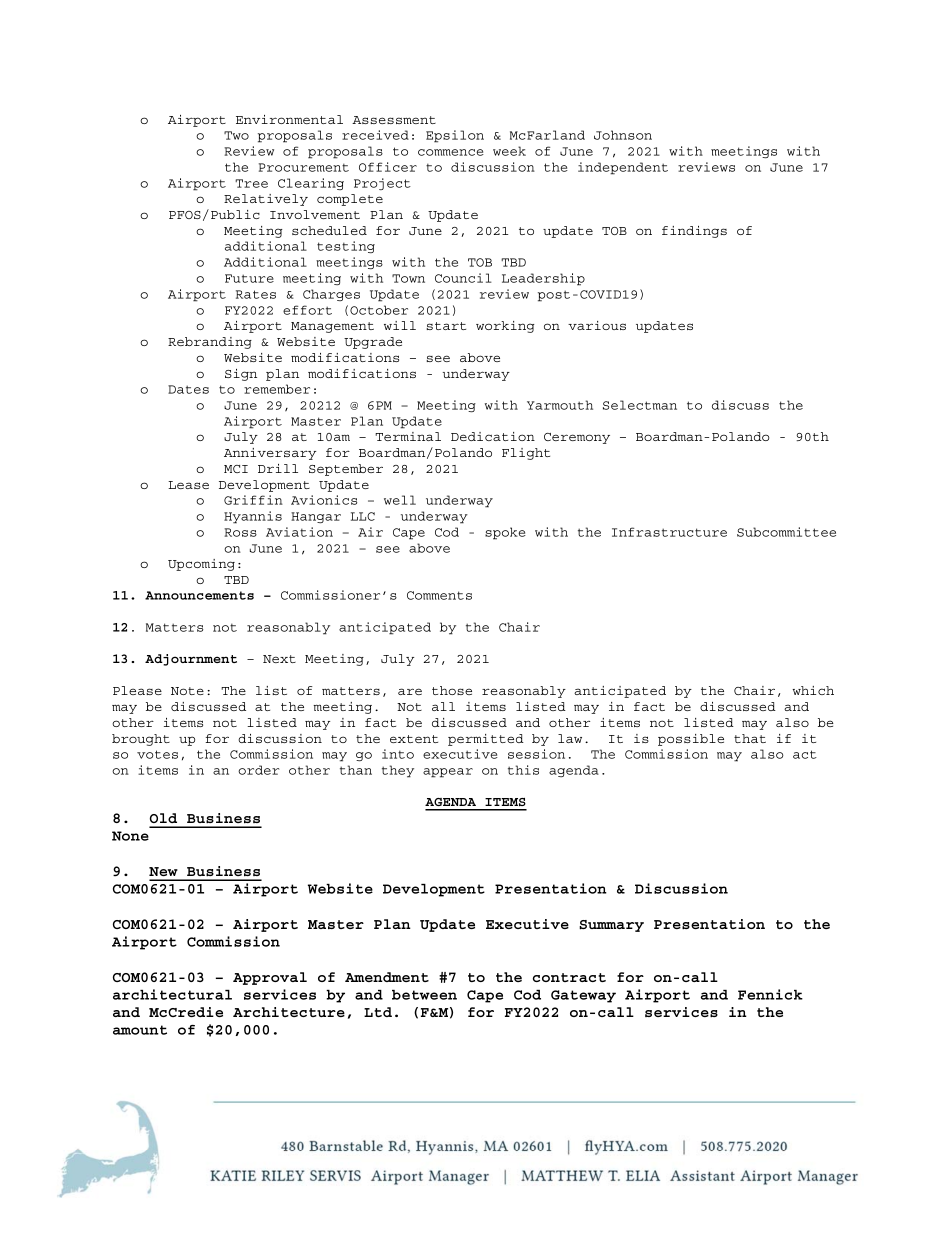 This screenshot has width=952, height=1233. Describe the element at coordinates (448, 773) in the screenshot. I see `appear` at that location.
